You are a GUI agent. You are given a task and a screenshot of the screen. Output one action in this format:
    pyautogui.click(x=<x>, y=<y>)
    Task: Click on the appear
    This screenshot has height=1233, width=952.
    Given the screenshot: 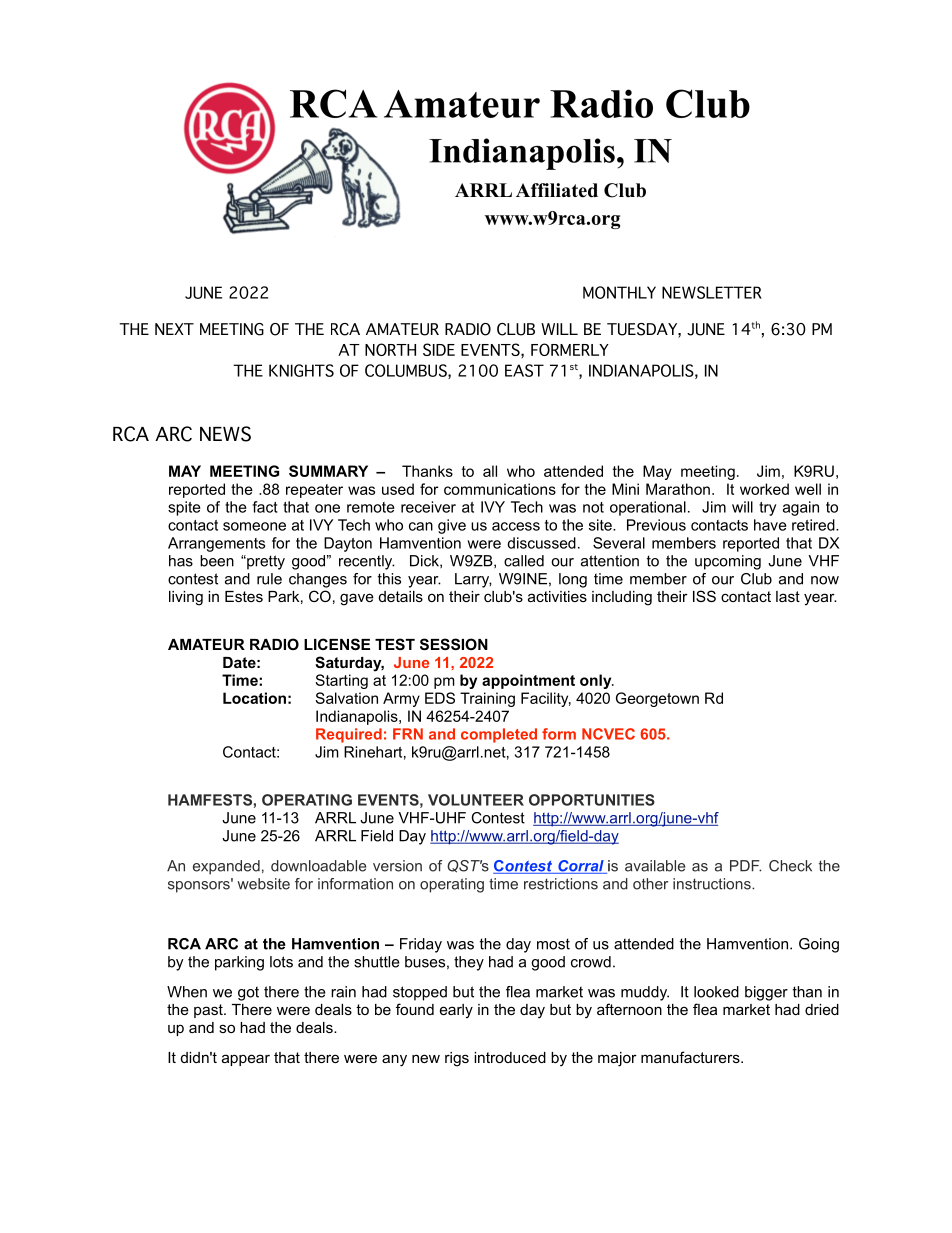 What is the action you would take?
    pyautogui.click(x=246, y=1060)
